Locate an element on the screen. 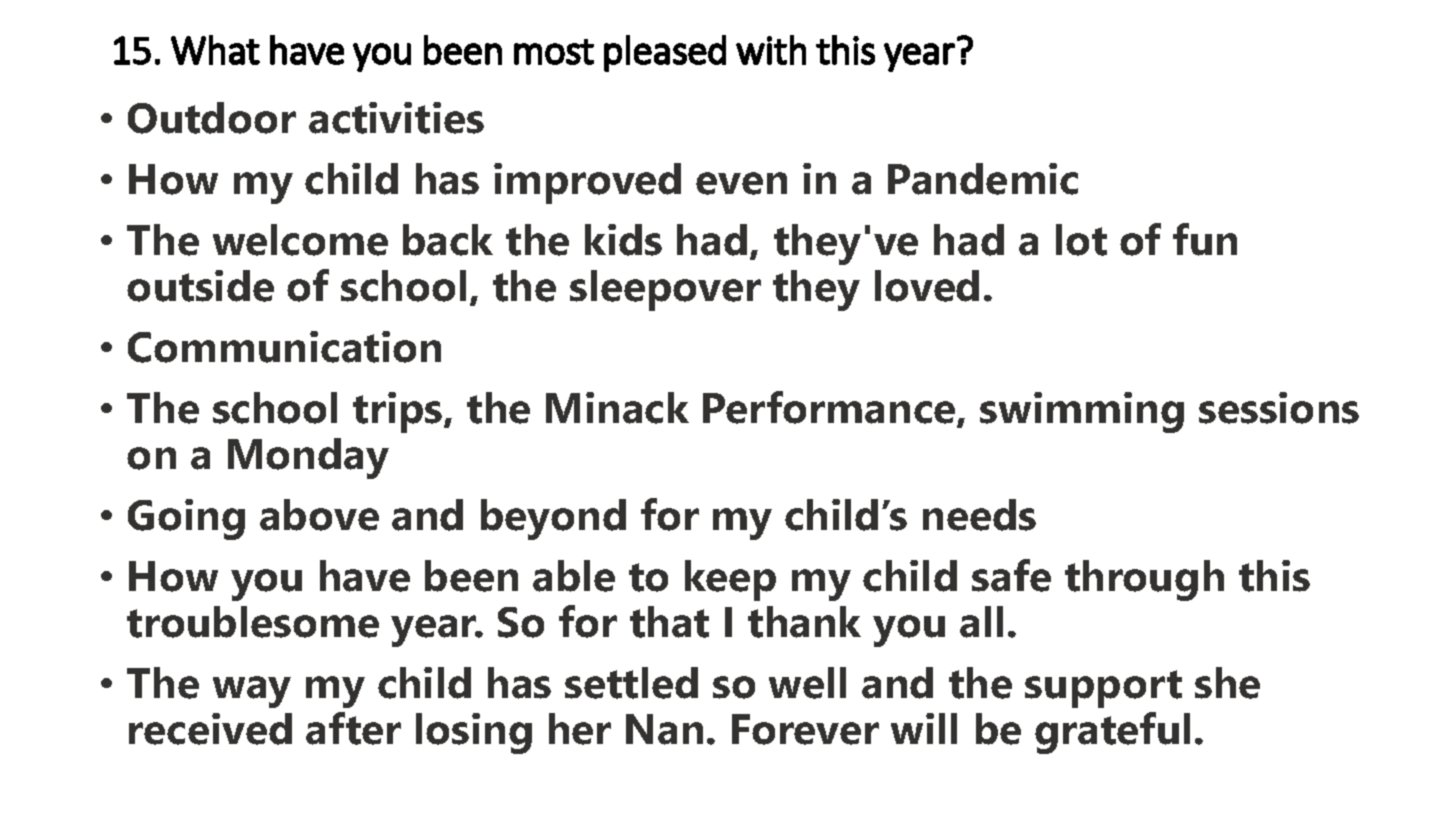 This screenshot has width=1456, height=819. with is located at coordinates (771, 50).
